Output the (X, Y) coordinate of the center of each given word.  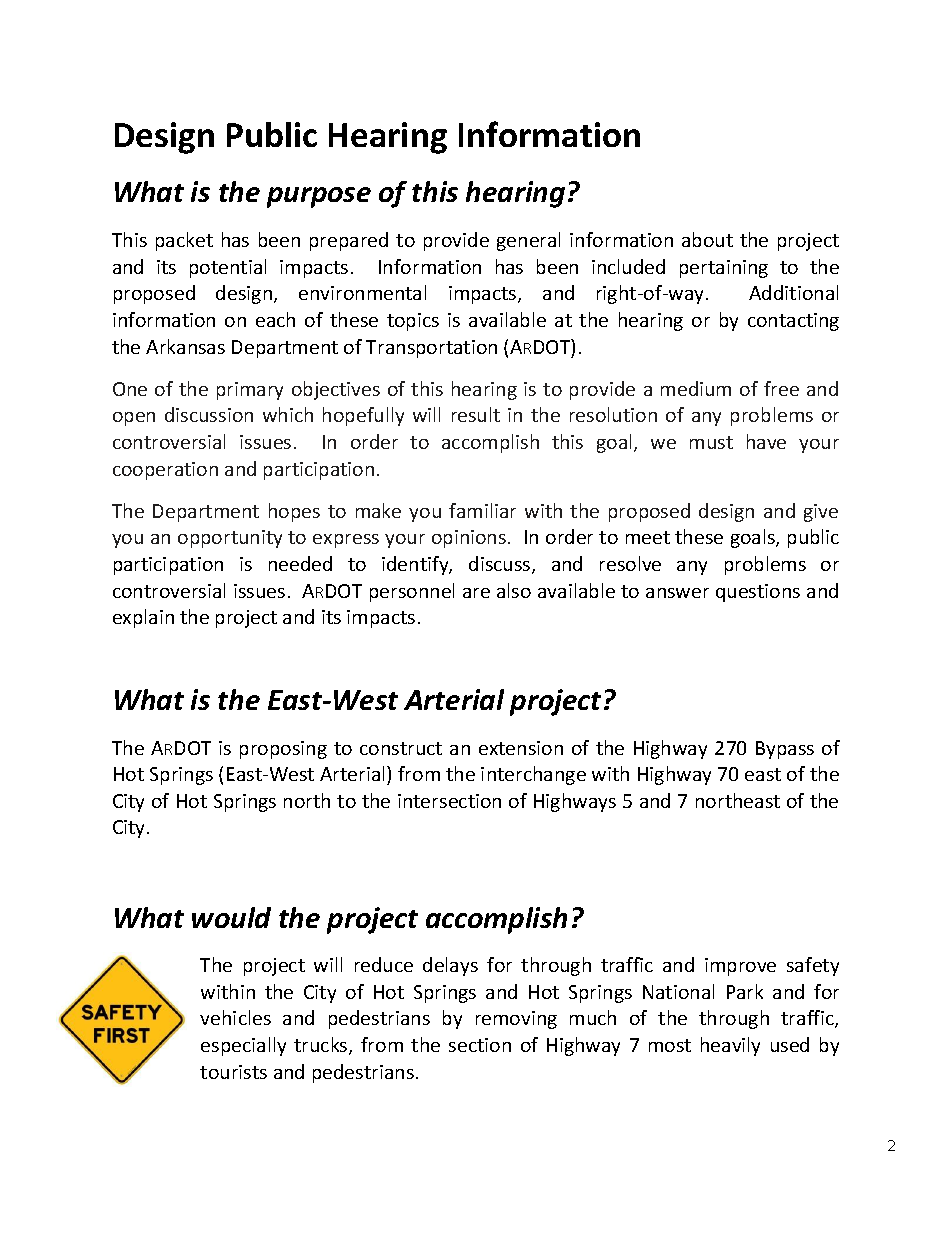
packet (184, 241)
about (707, 239)
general (528, 241)
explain (143, 618)
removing (516, 1020)
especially (243, 1046)
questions (758, 593)
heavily (730, 1046)
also (514, 590)
